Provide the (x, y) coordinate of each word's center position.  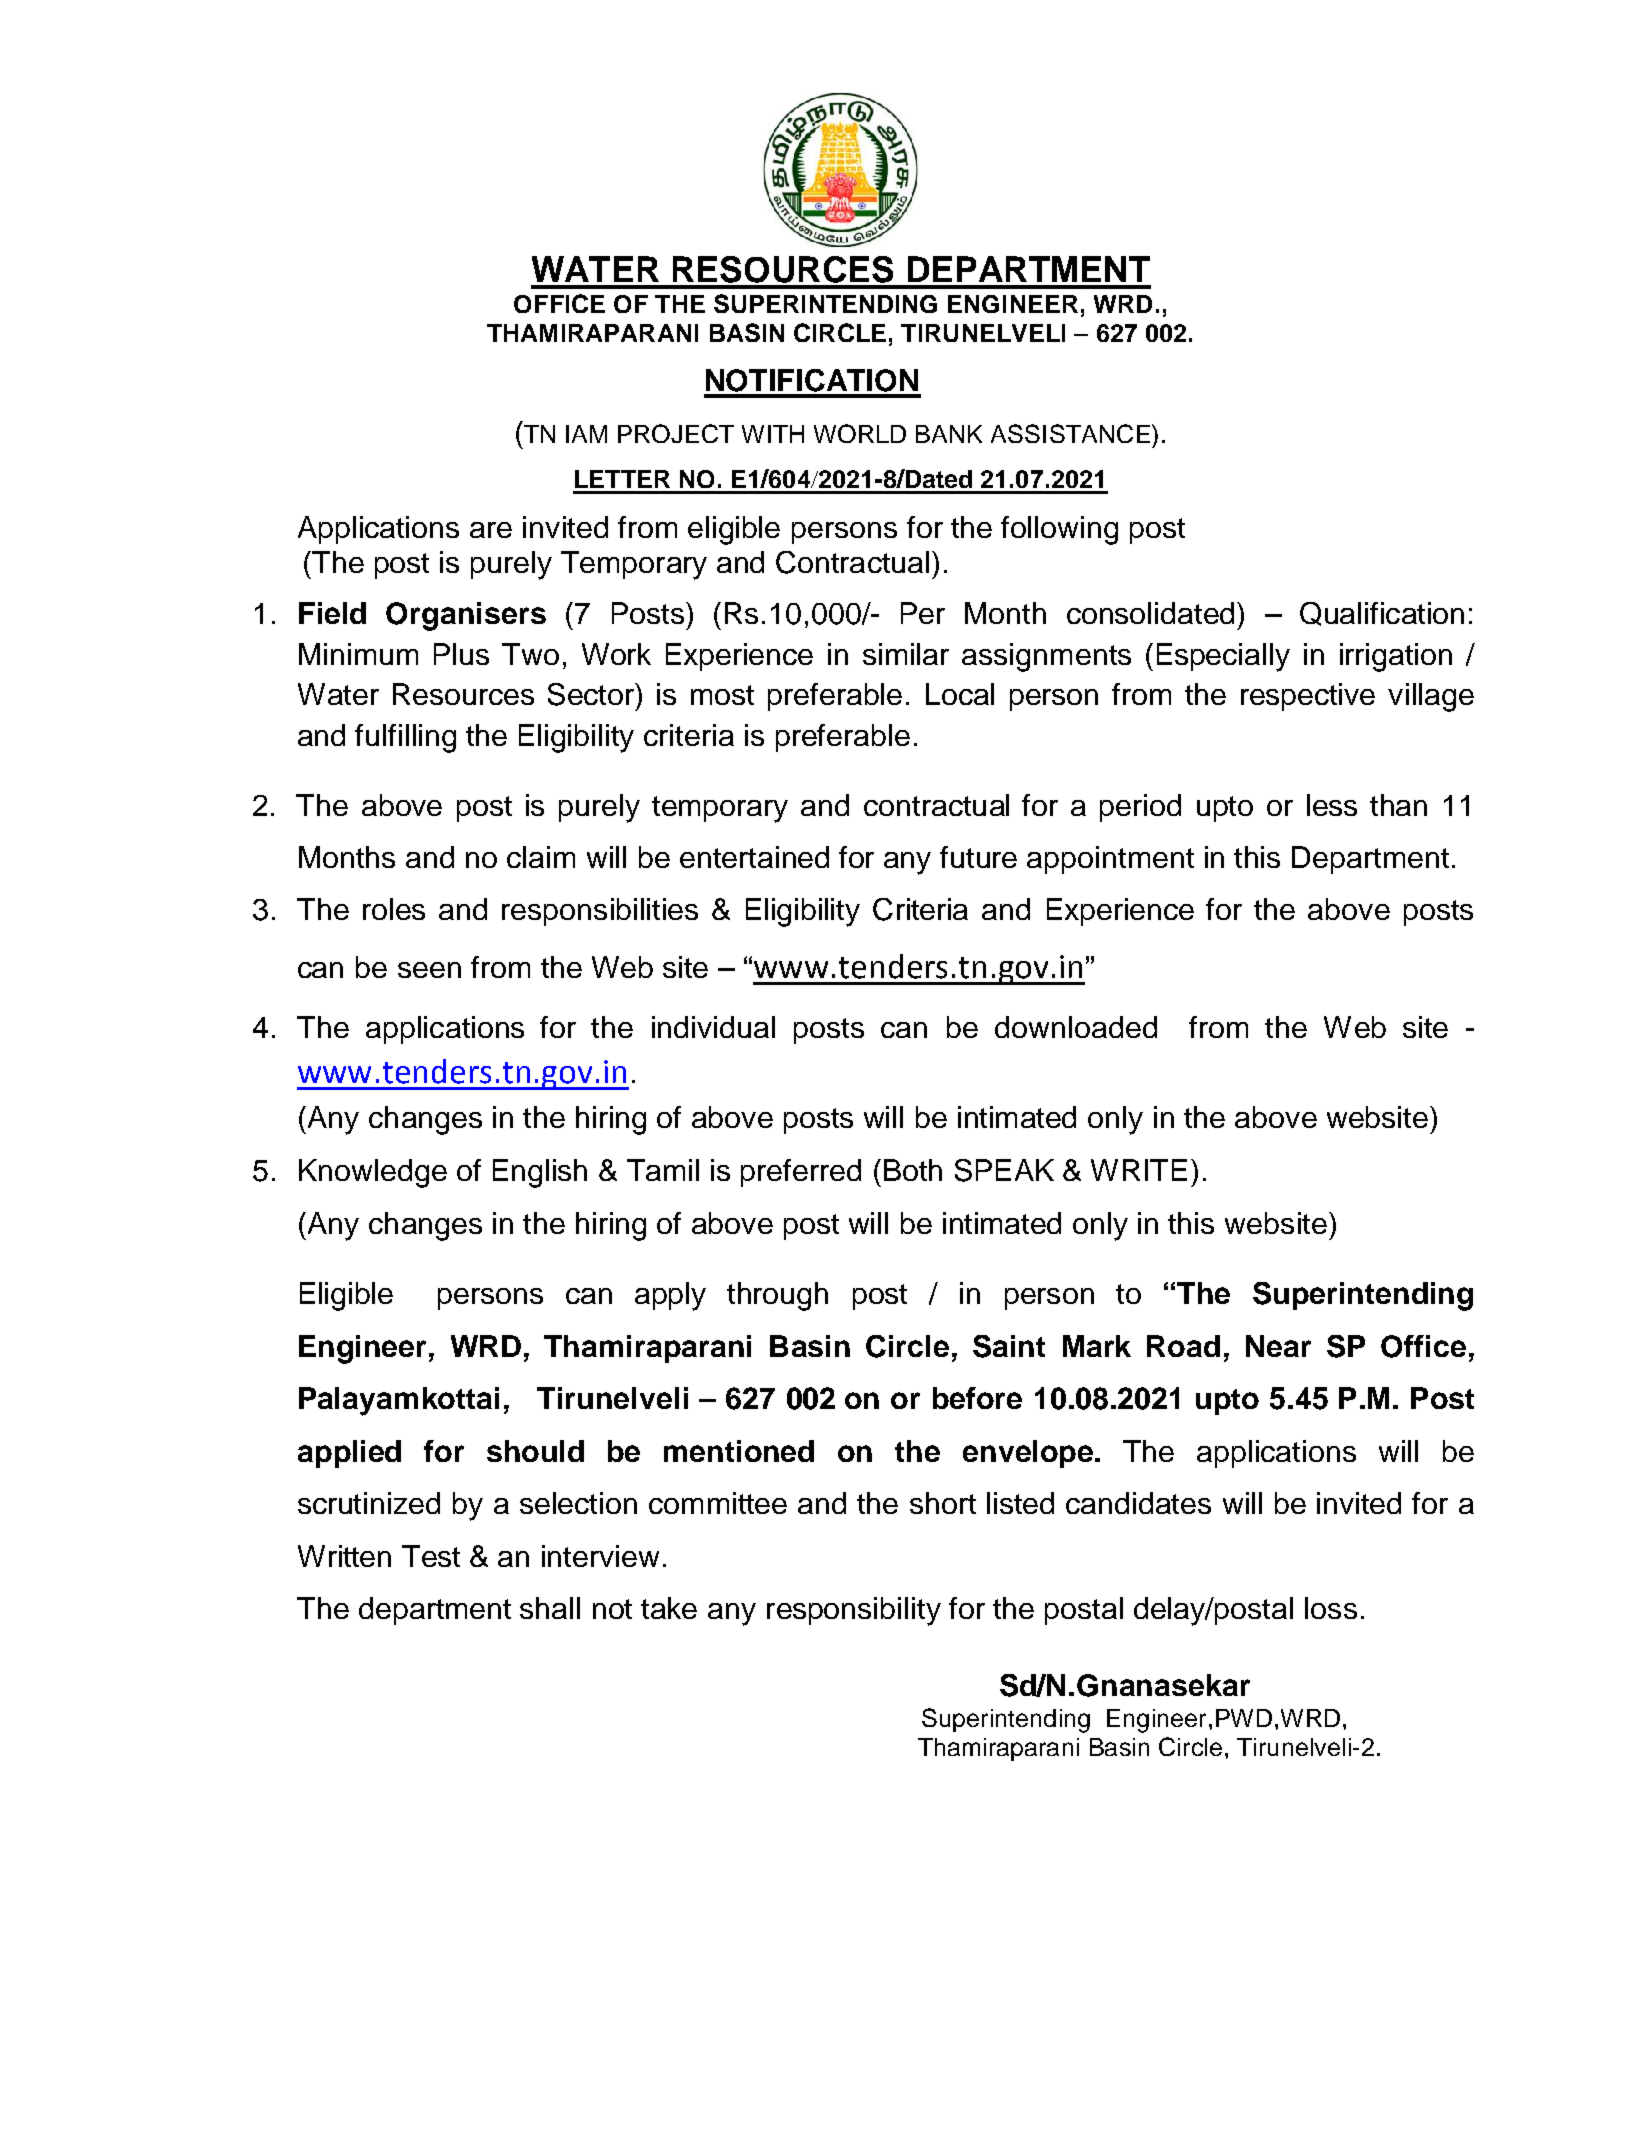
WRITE (1139, 1170)
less (1332, 805)
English (540, 1173)
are (491, 530)
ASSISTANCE (1070, 433)
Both (913, 1170)
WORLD (860, 433)
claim (541, 857)
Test (431, 1556)
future (978, 857)
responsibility (854, 1611)
